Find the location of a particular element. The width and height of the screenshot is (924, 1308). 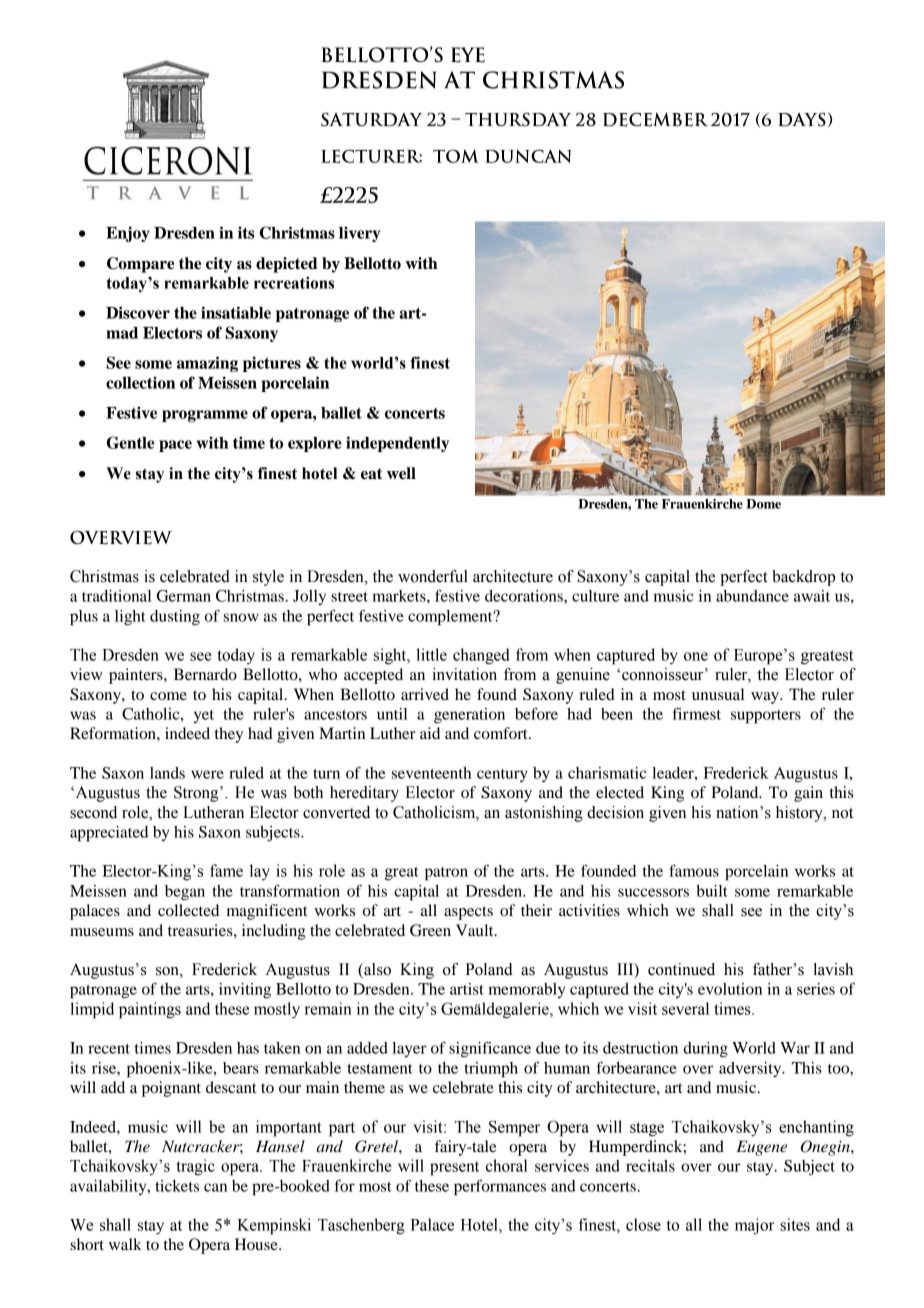

tickets is located at coordinates (177, 1186).
